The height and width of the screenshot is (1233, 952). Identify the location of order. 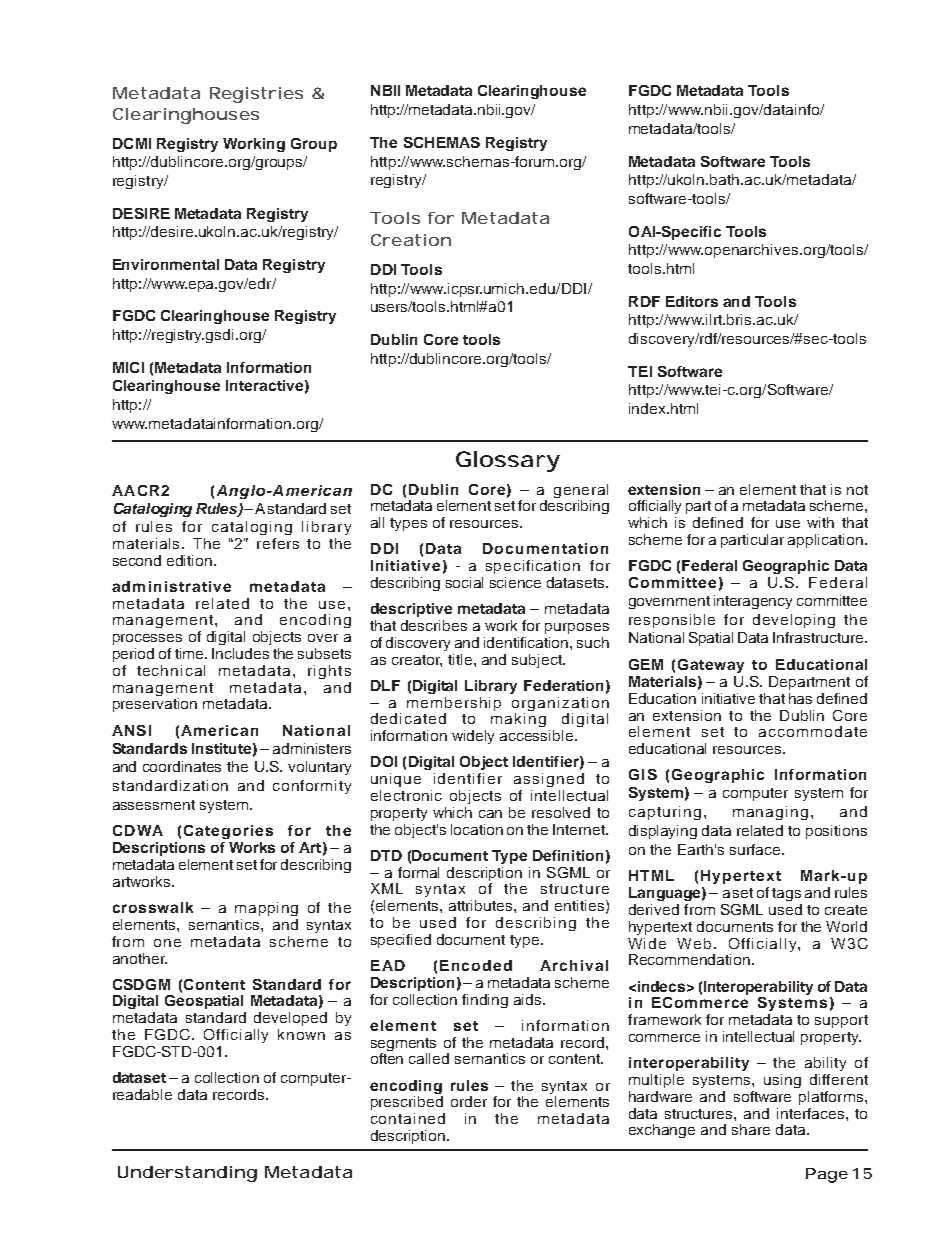
(469, 1101).
